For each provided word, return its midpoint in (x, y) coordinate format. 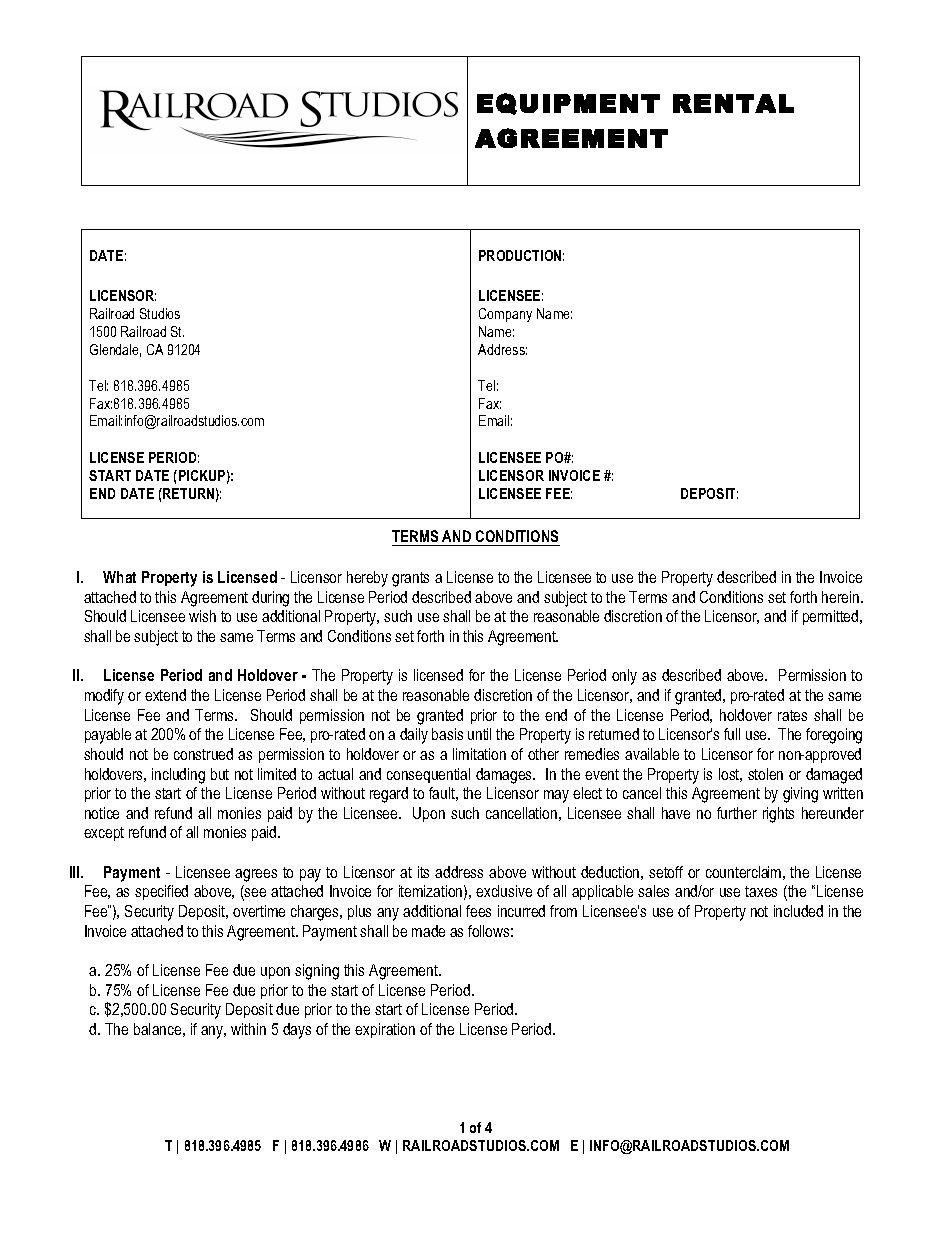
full (732, 734)
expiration (385, 1030)
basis (447, 734)
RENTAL (733, 103)
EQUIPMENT (568, 104)
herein (842, 597)
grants (410, 579)
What (119, 577)
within (248, 1029)
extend (165, 695)
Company (505, 315)
